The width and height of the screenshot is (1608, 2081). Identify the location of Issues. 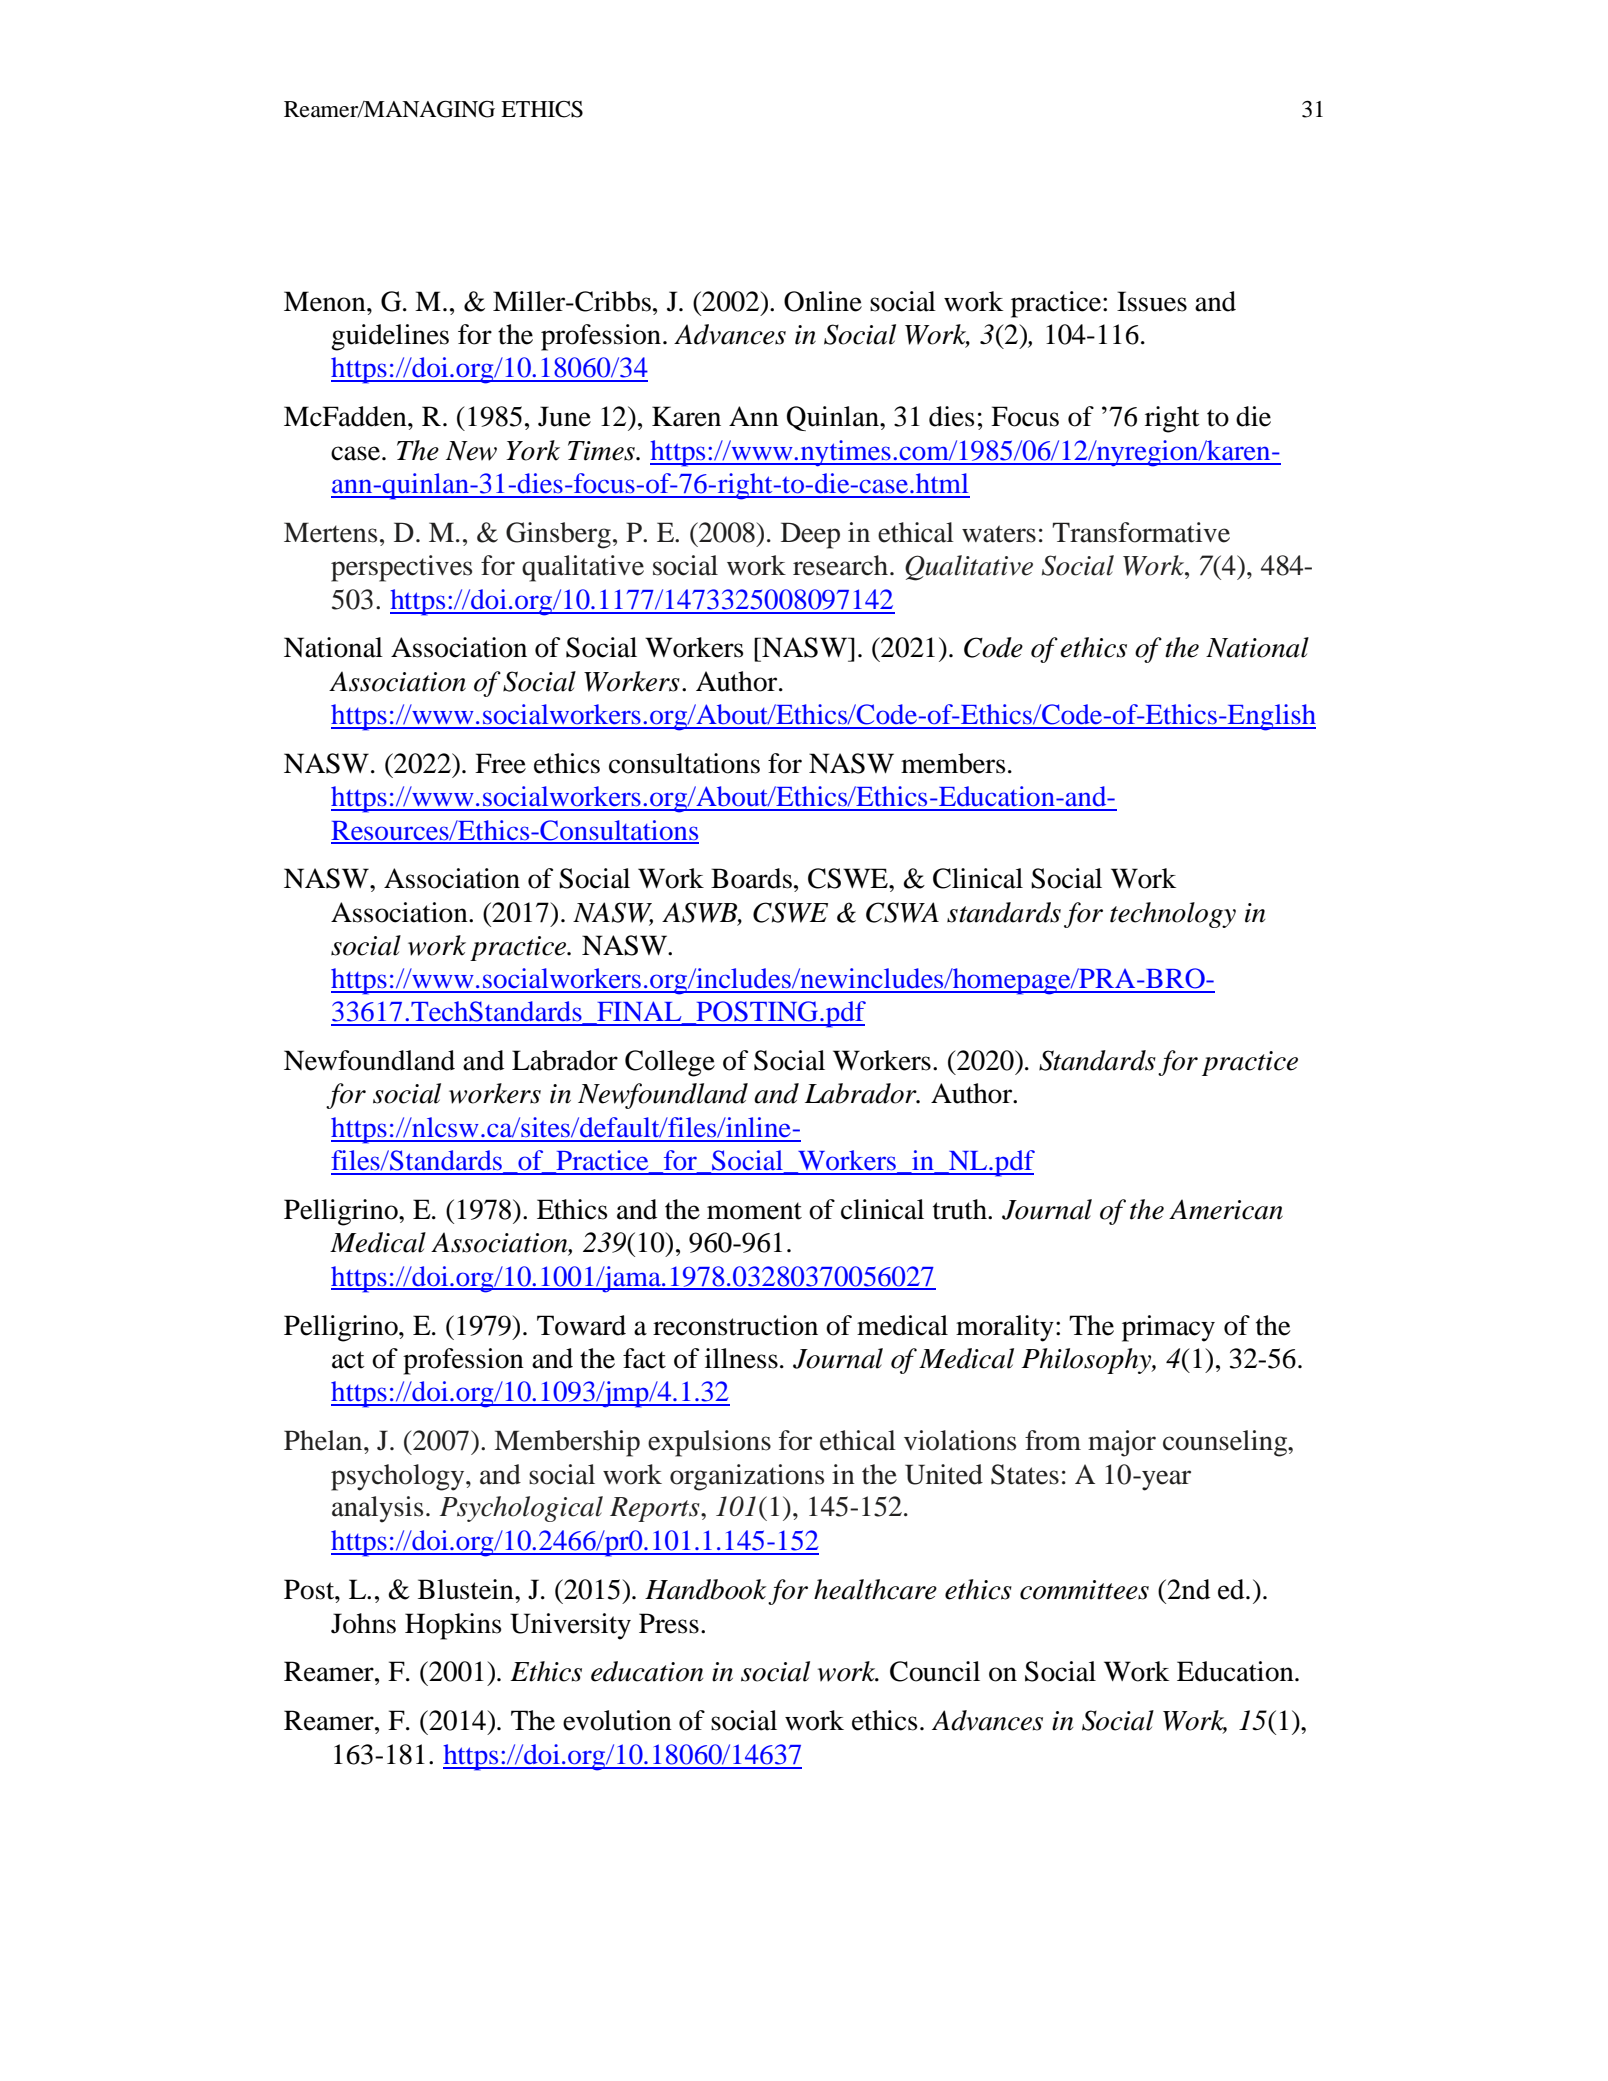
(1152, 301).
